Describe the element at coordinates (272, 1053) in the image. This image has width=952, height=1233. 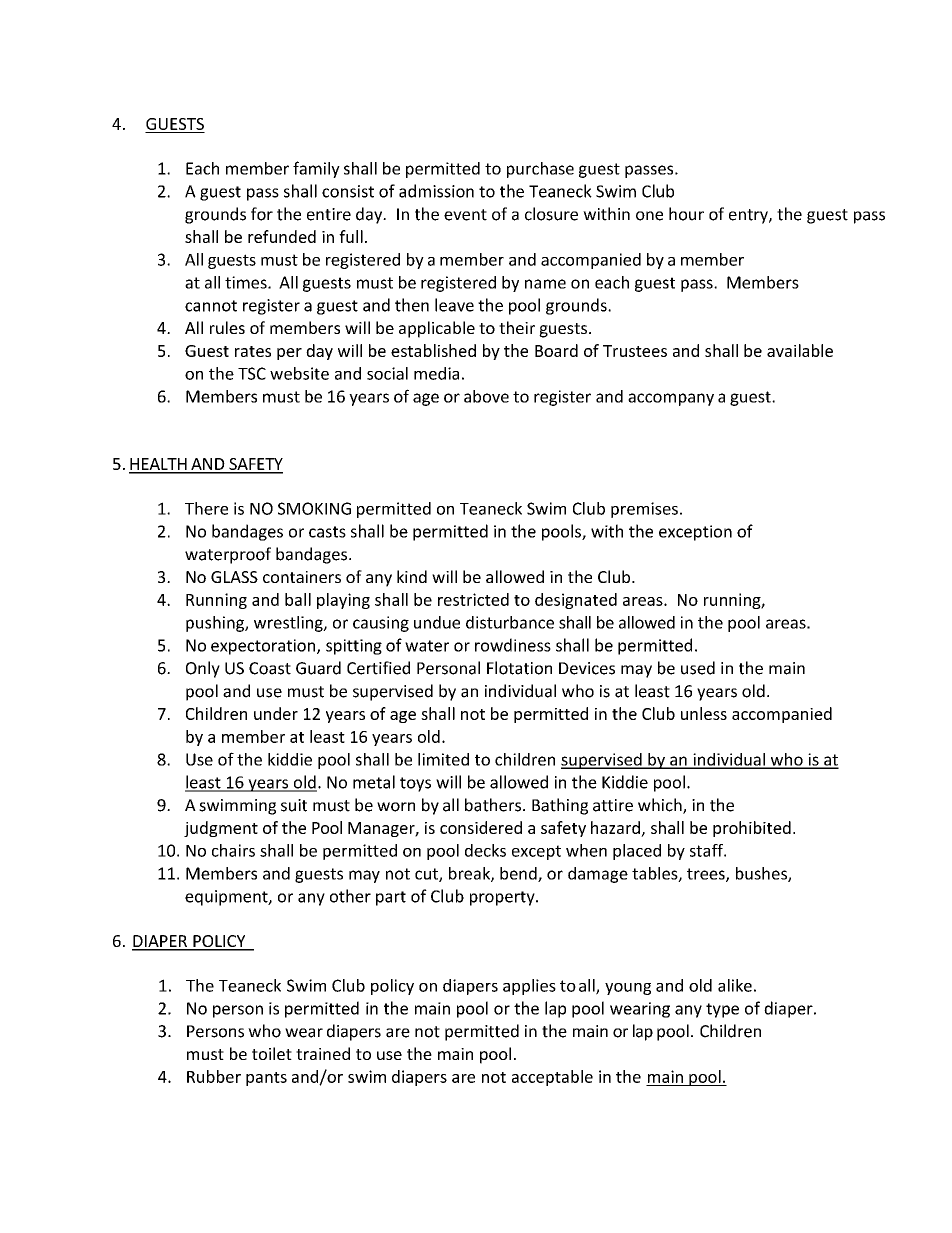
I see `toilet` at that location.
